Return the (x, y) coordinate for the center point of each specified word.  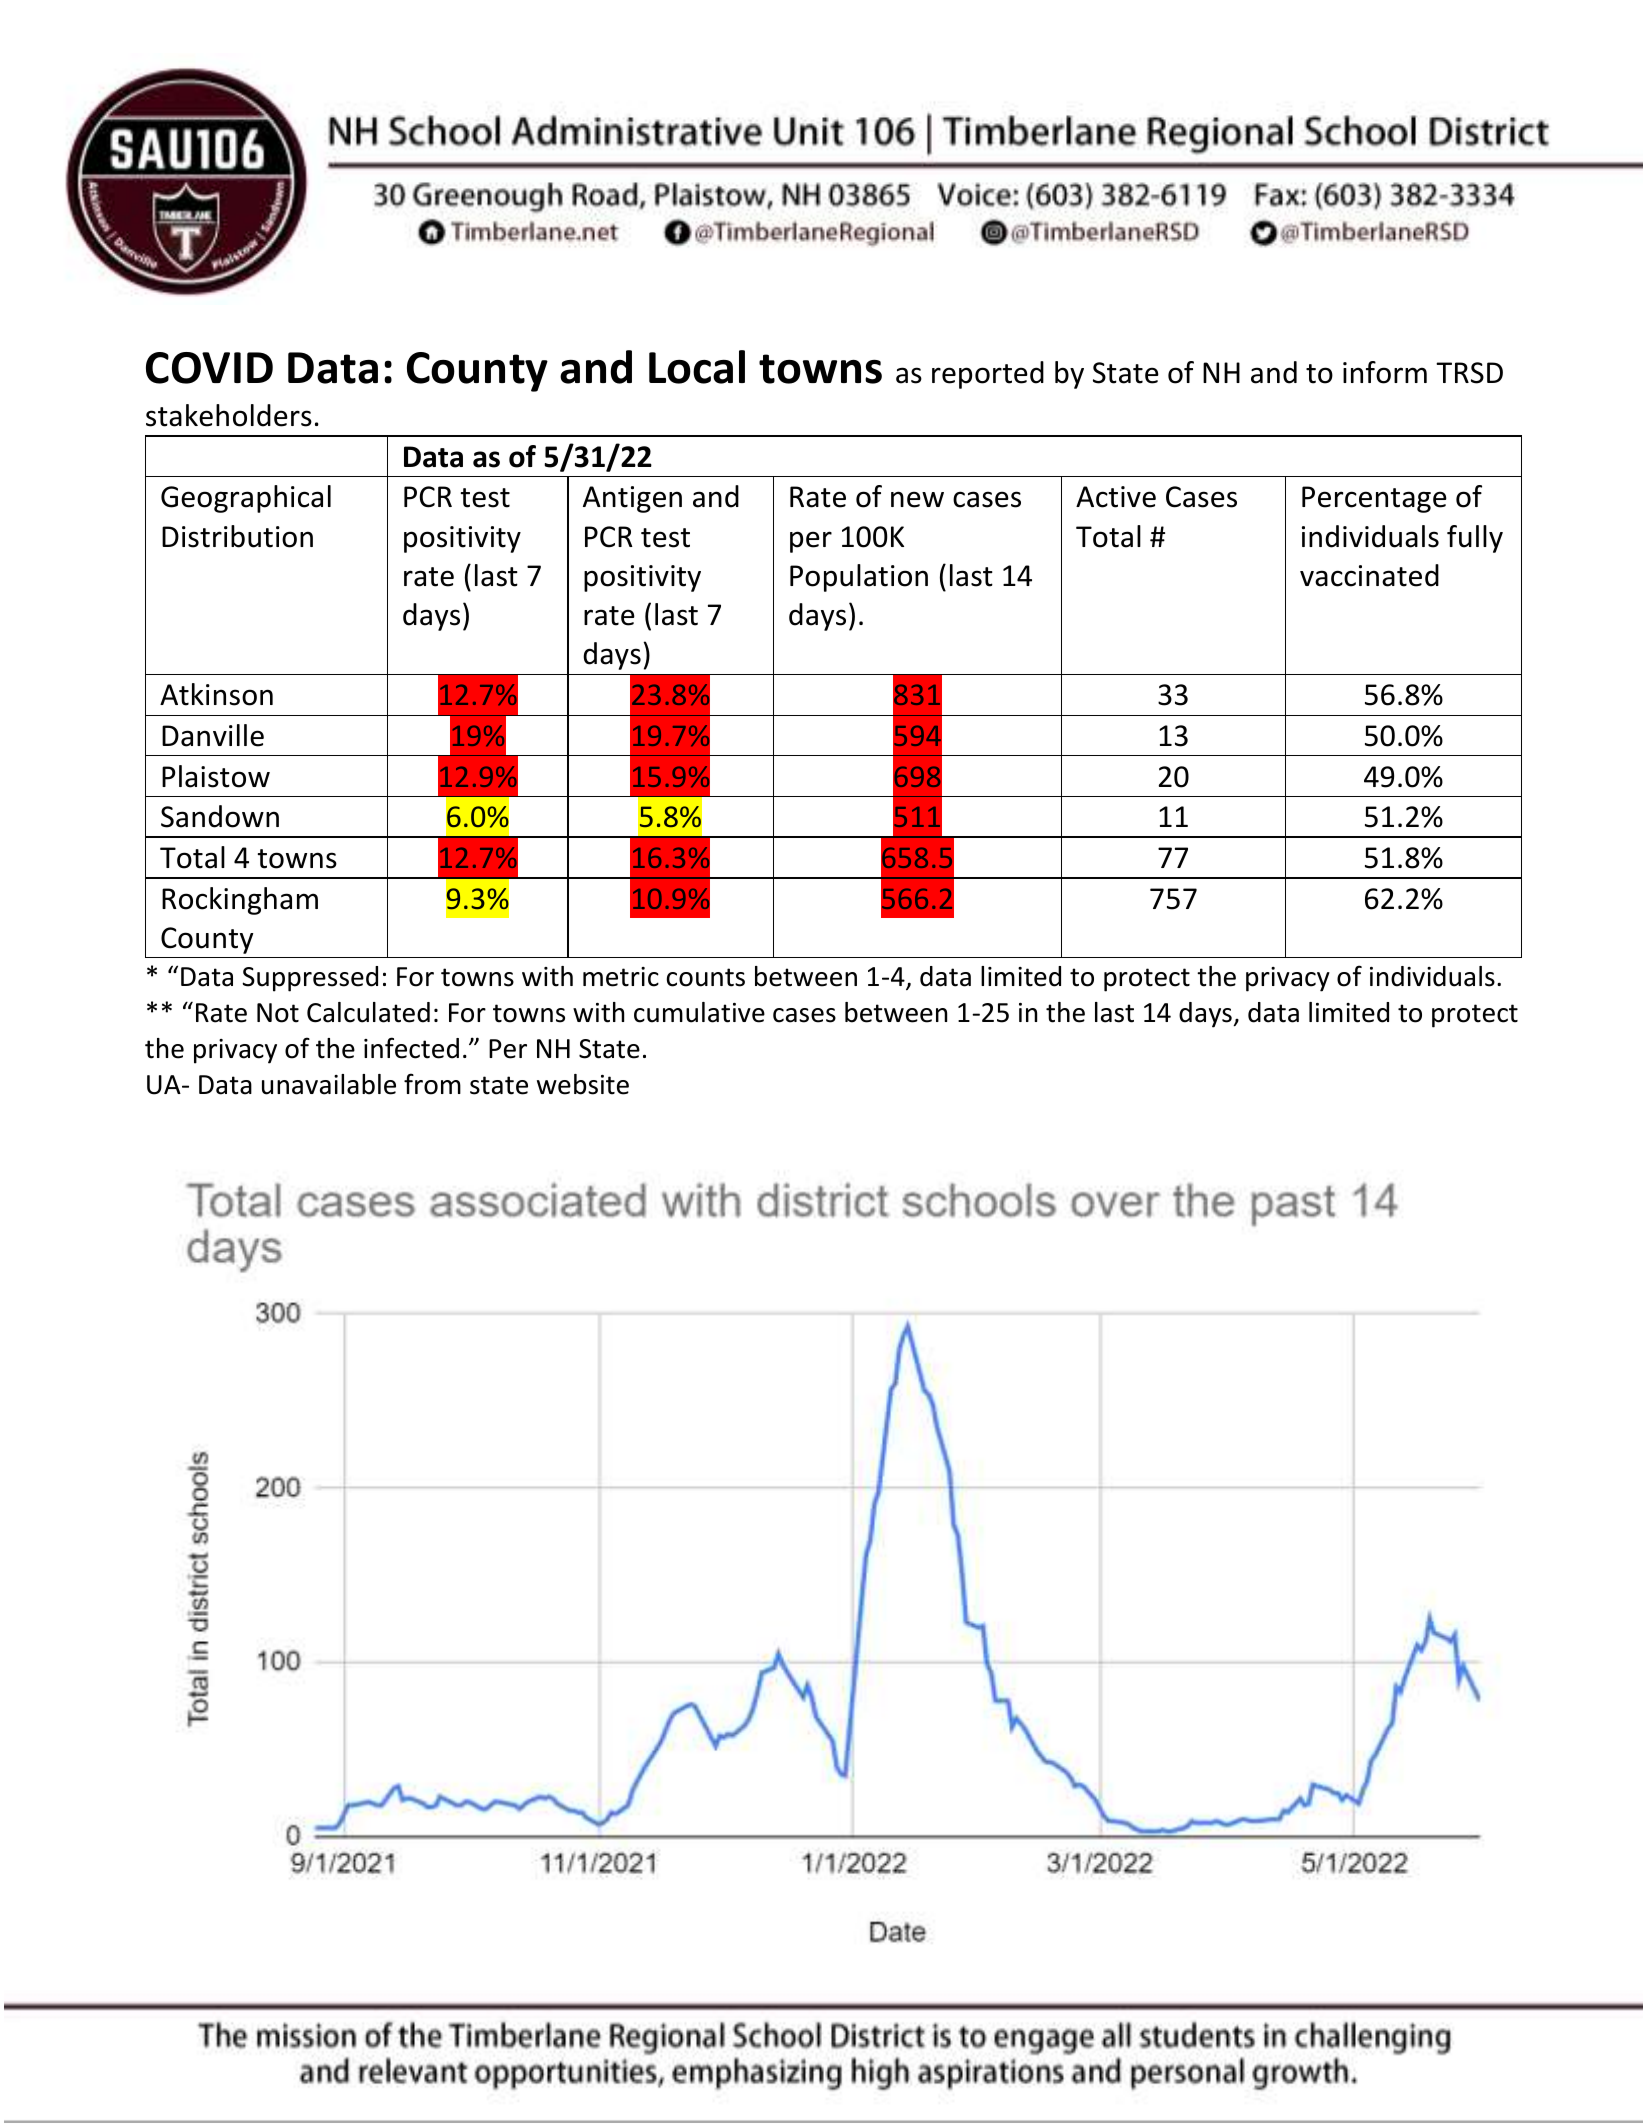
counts (706, 977)
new (917, 499)
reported (988, 375)
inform (1385, 372)
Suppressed (310, 979)
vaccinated (1369, 575)
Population (859, 578)
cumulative (699, 1012)
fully (1475, 539)
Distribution (237, 536)
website (583, 1084)
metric (621, 977)
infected (411, 1048)
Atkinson (216, 694)
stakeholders (229, 415)
